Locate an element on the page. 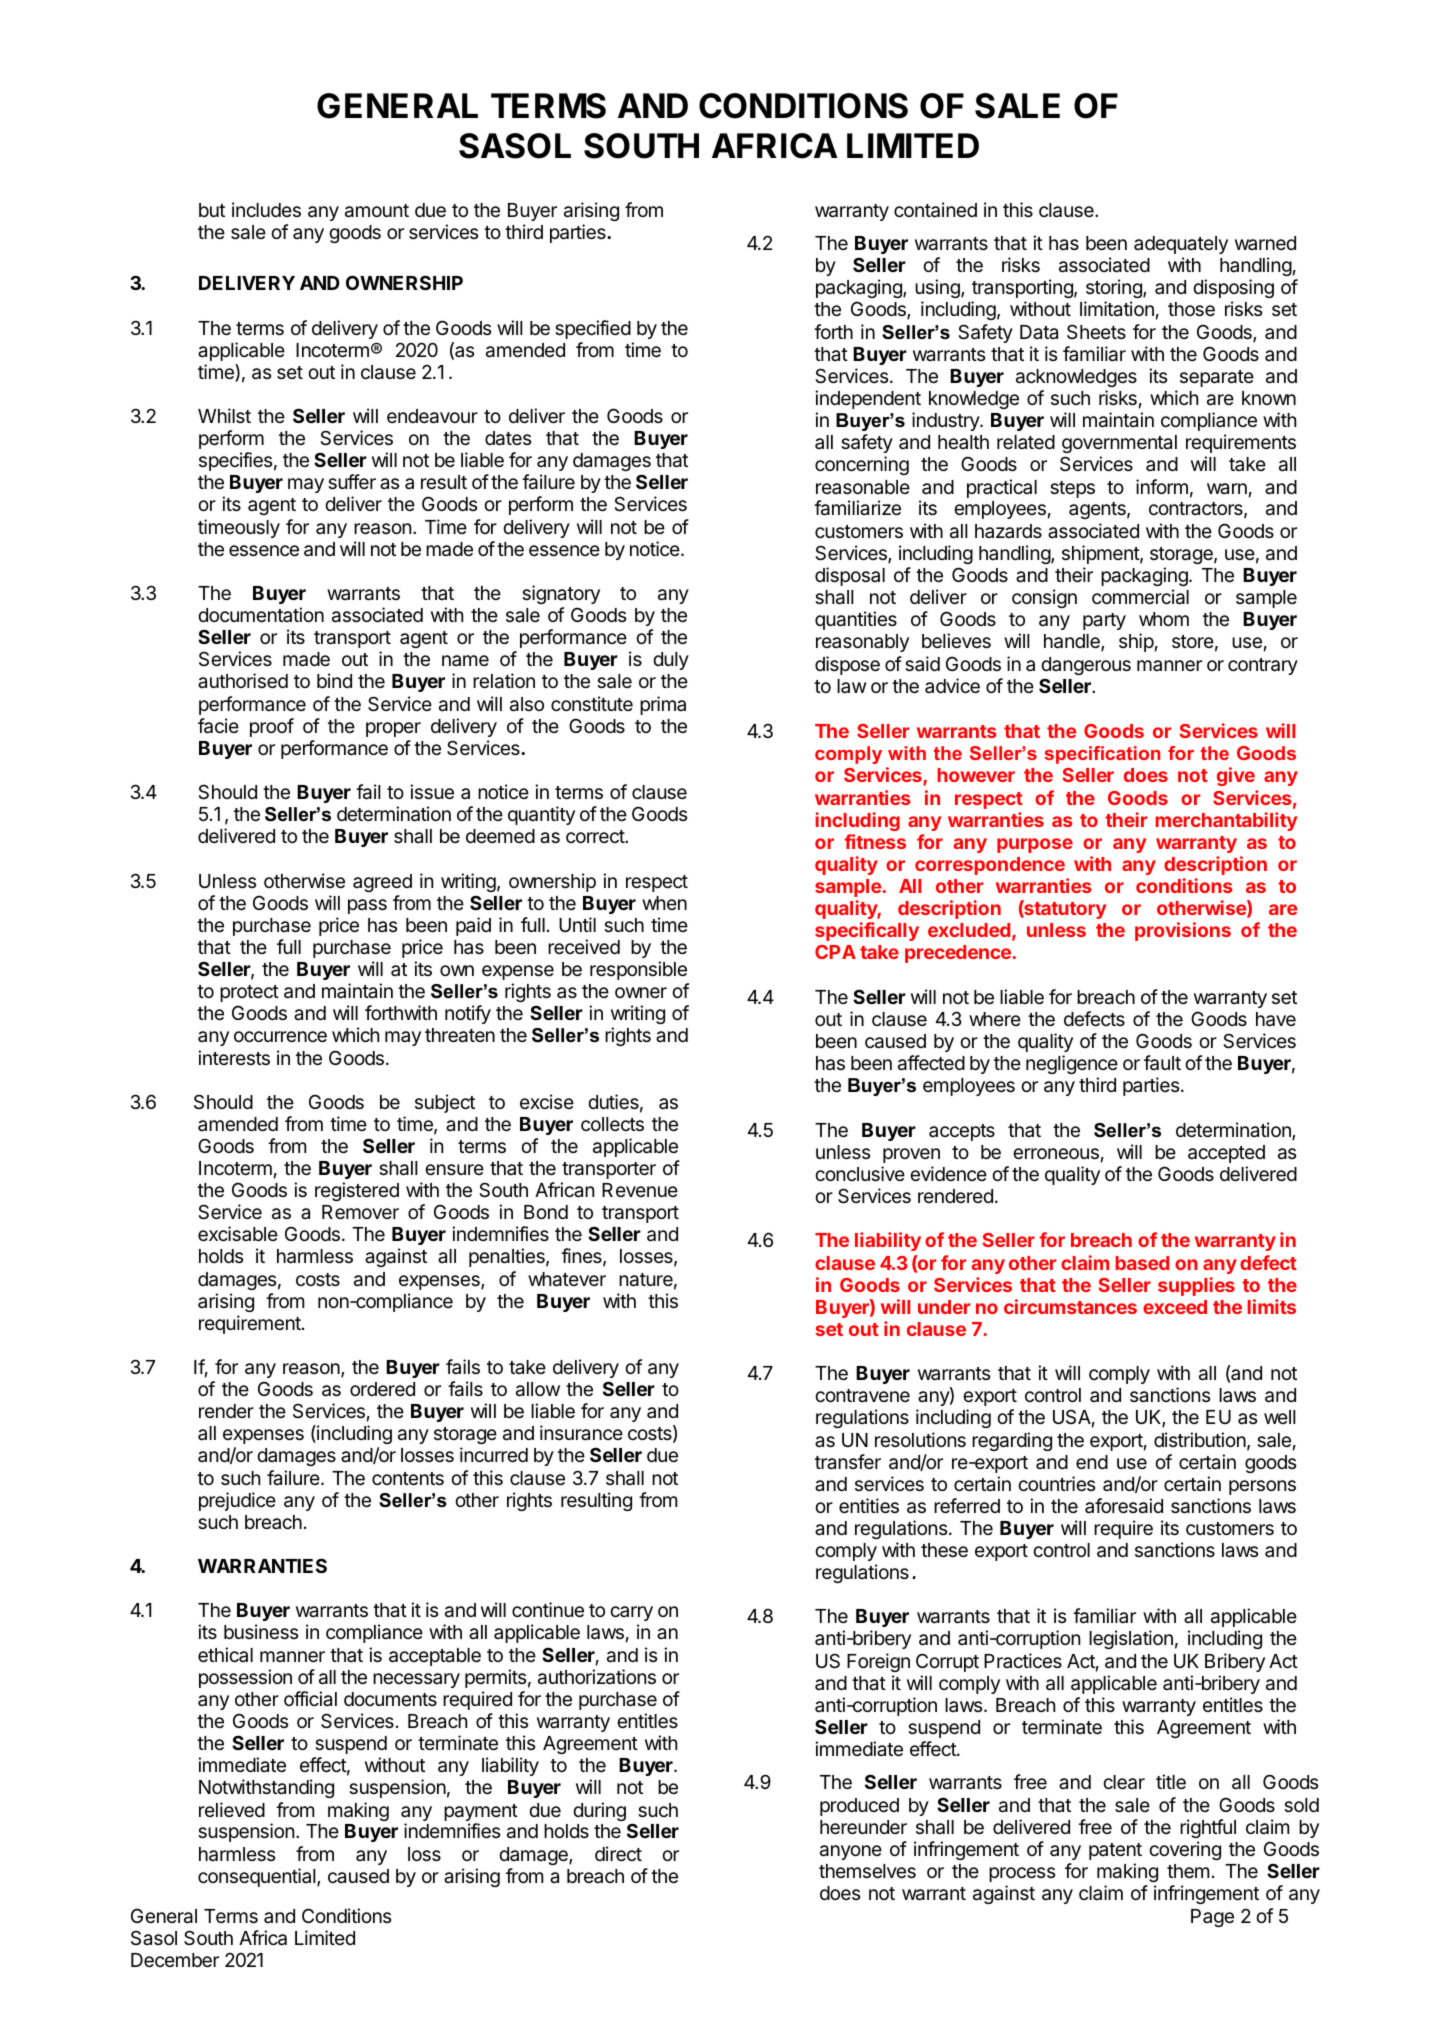 The height and width of the document is (2026, 1432). anyone is located at coordinates (851, 1852).
